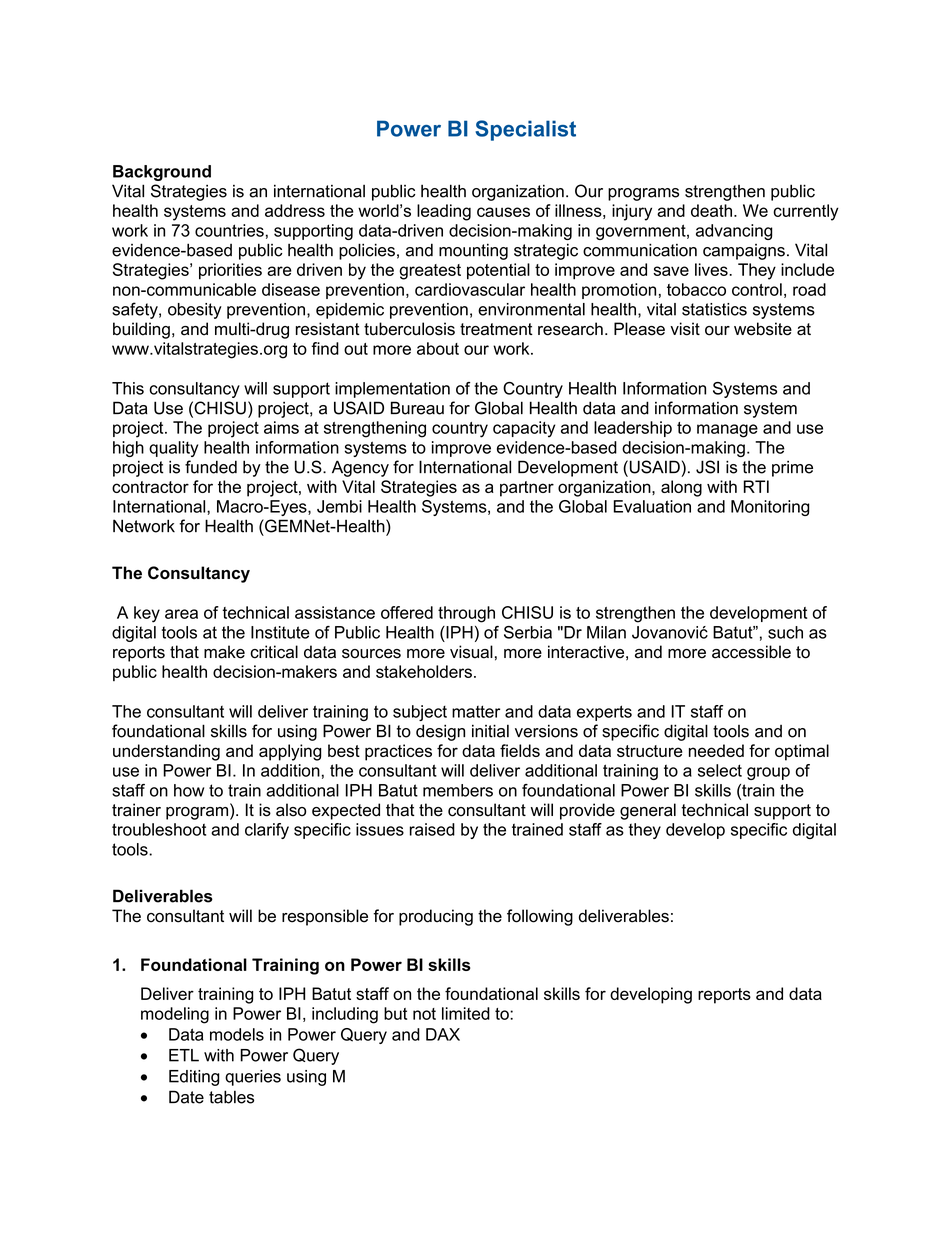 This screenshot has width=952, height=1233. Describe the element at coordinates (770, 508) in the screenshot. I see `Monitoring` at that location.
